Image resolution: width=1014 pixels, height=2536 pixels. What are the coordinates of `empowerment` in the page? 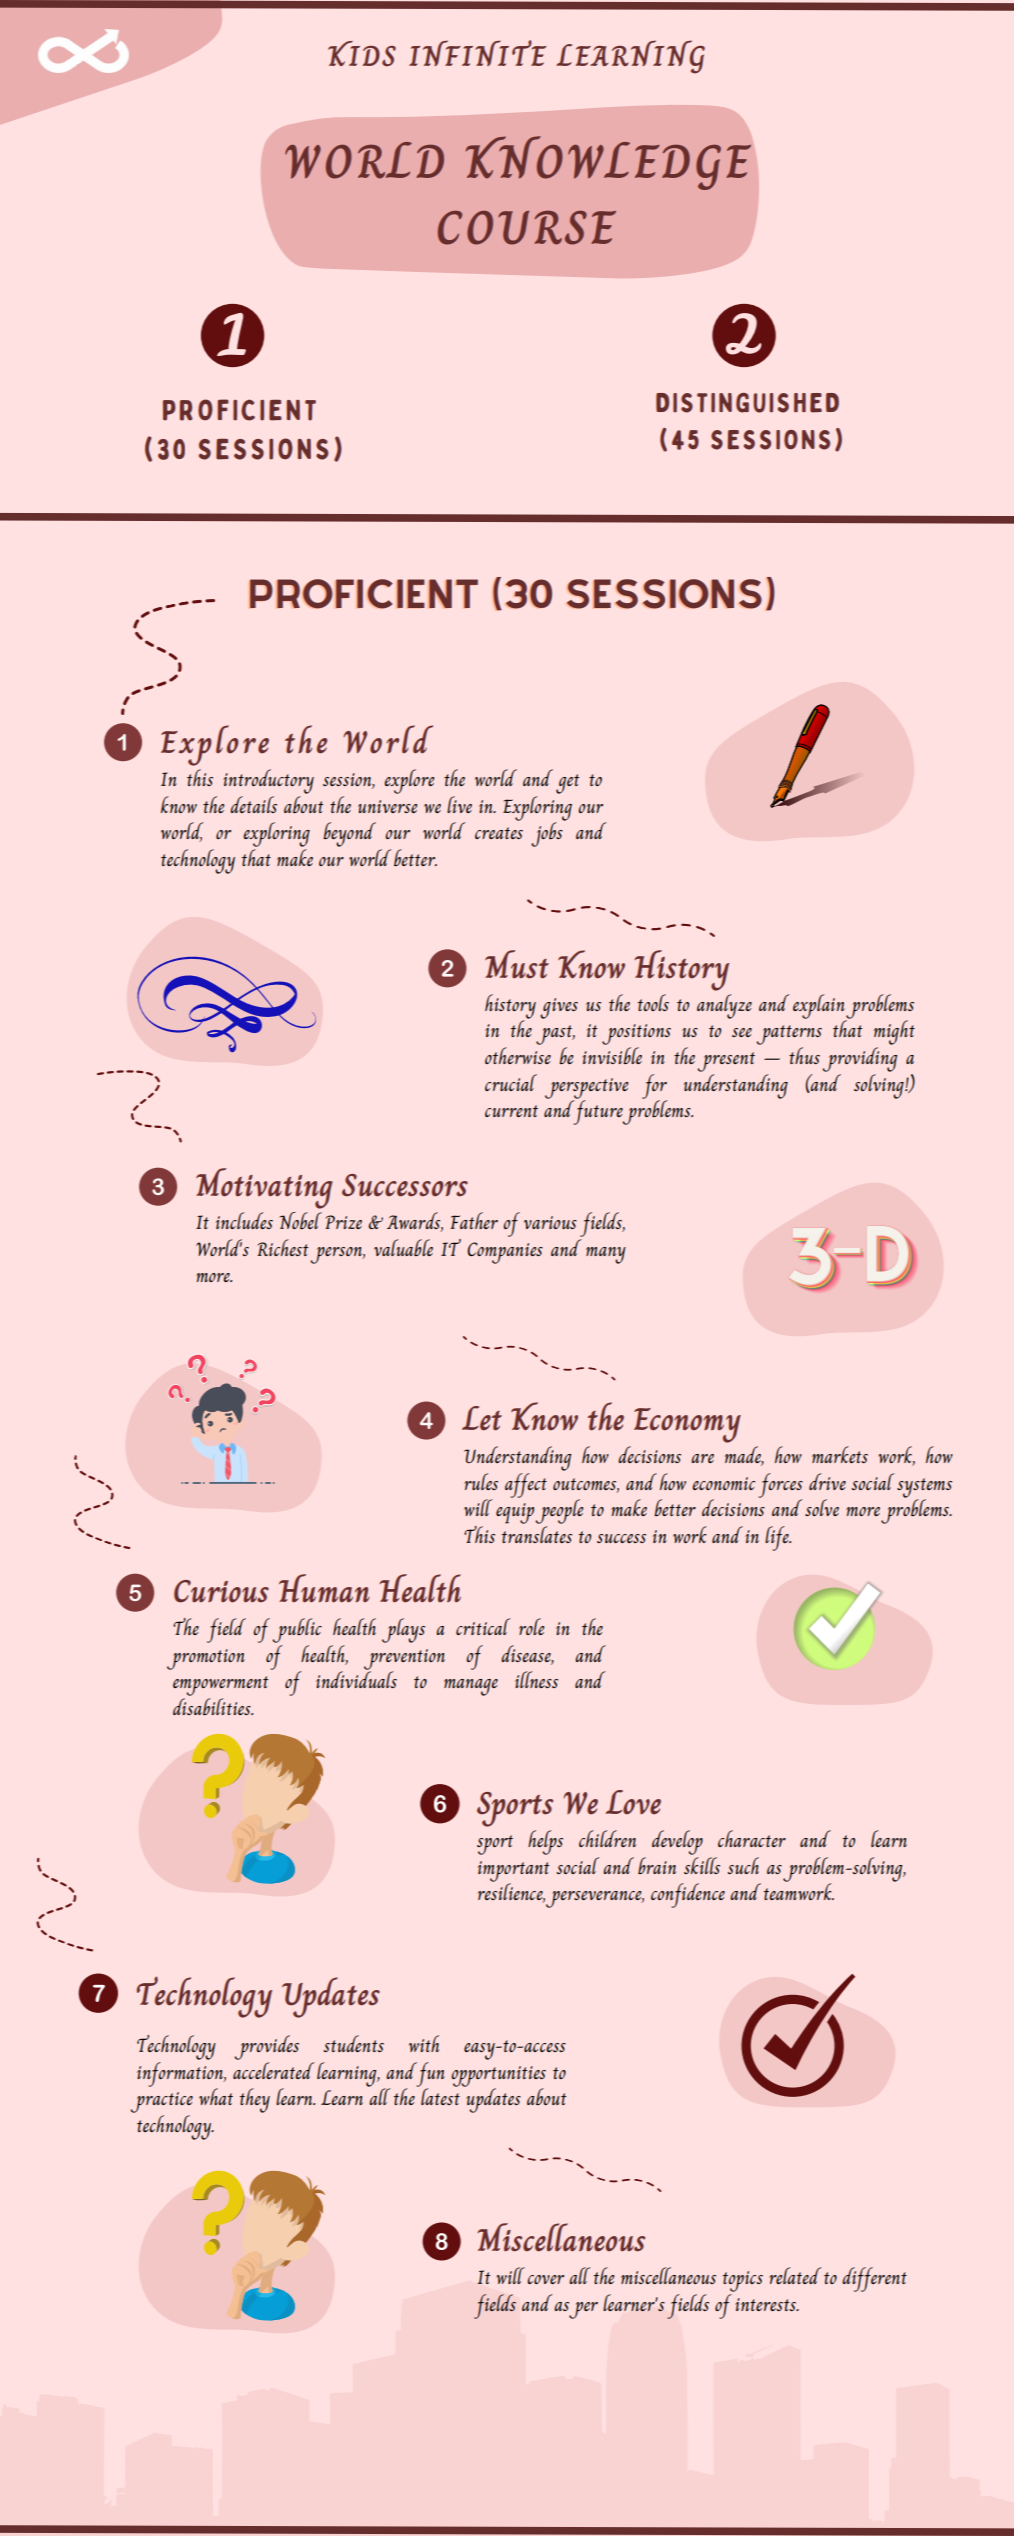 It's located at (221, 1686).
